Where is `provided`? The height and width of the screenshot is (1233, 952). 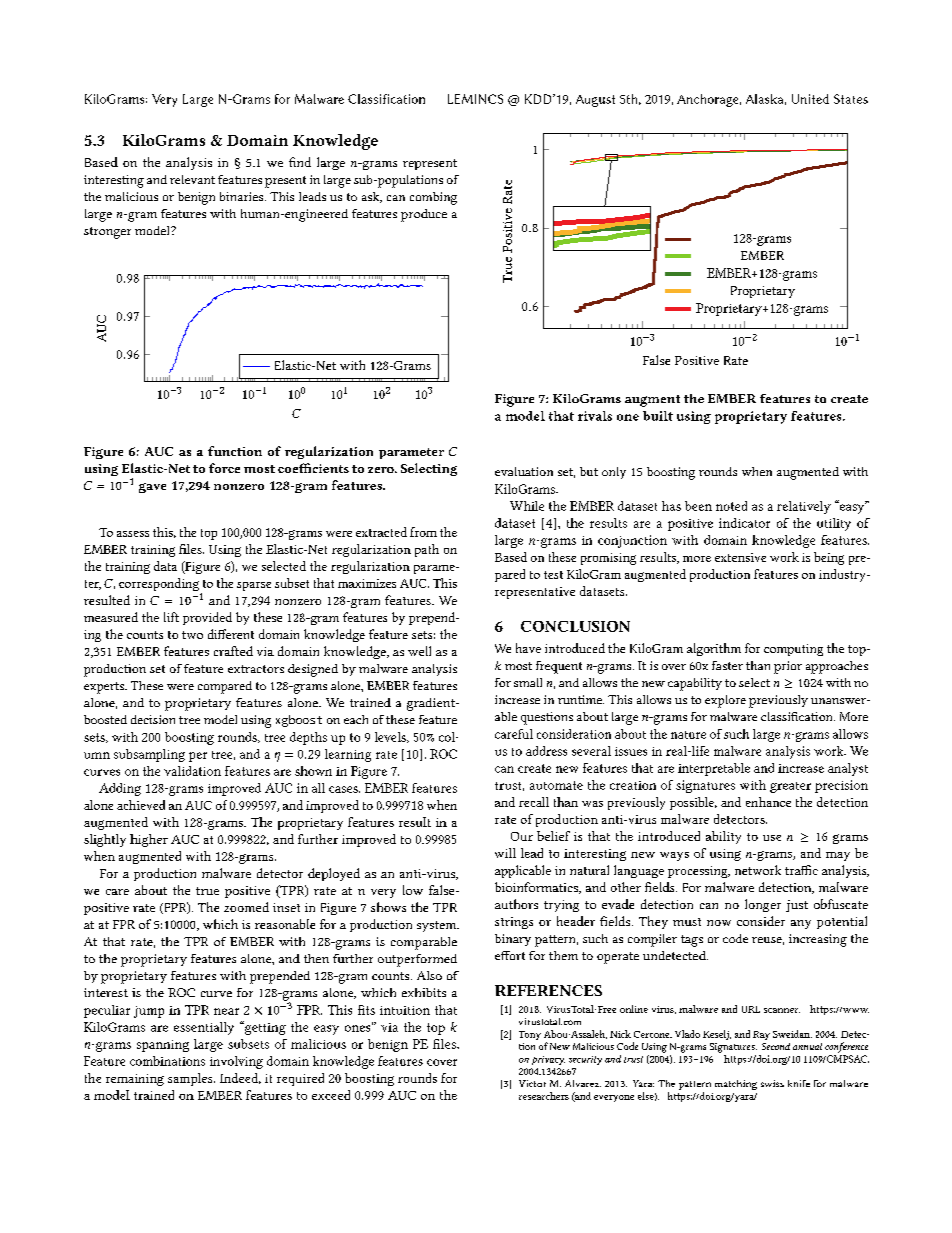
provided is located at coordinates (207, 618).
